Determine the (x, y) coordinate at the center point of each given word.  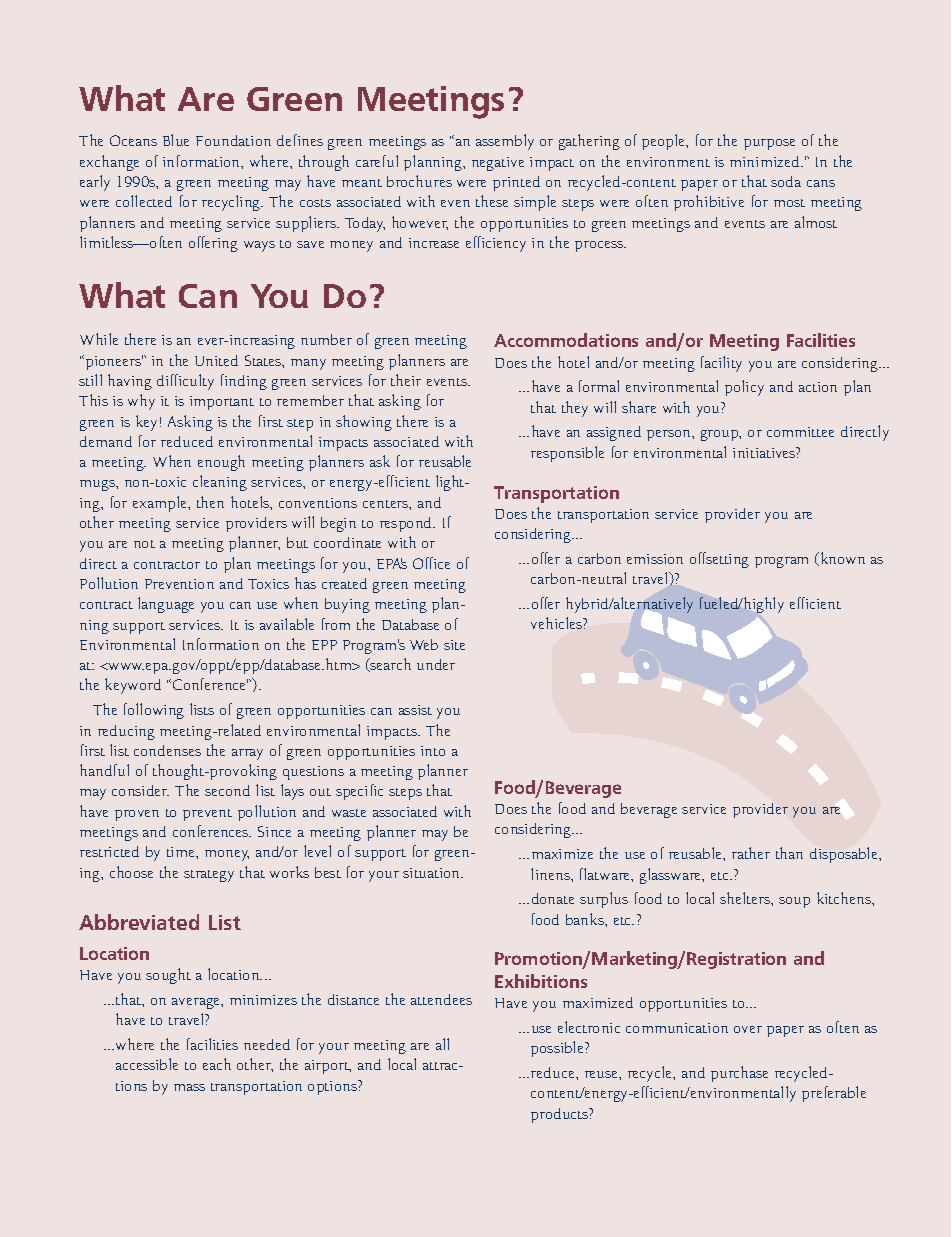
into (433, 751)
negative (498, 164)
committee (800, 432)
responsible (567, 454)
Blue (176, 140)
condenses (167, 750)
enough (221, 463)
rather (751, 853)
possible (558, 1049)
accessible (147, 1064)
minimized (766, 161)
